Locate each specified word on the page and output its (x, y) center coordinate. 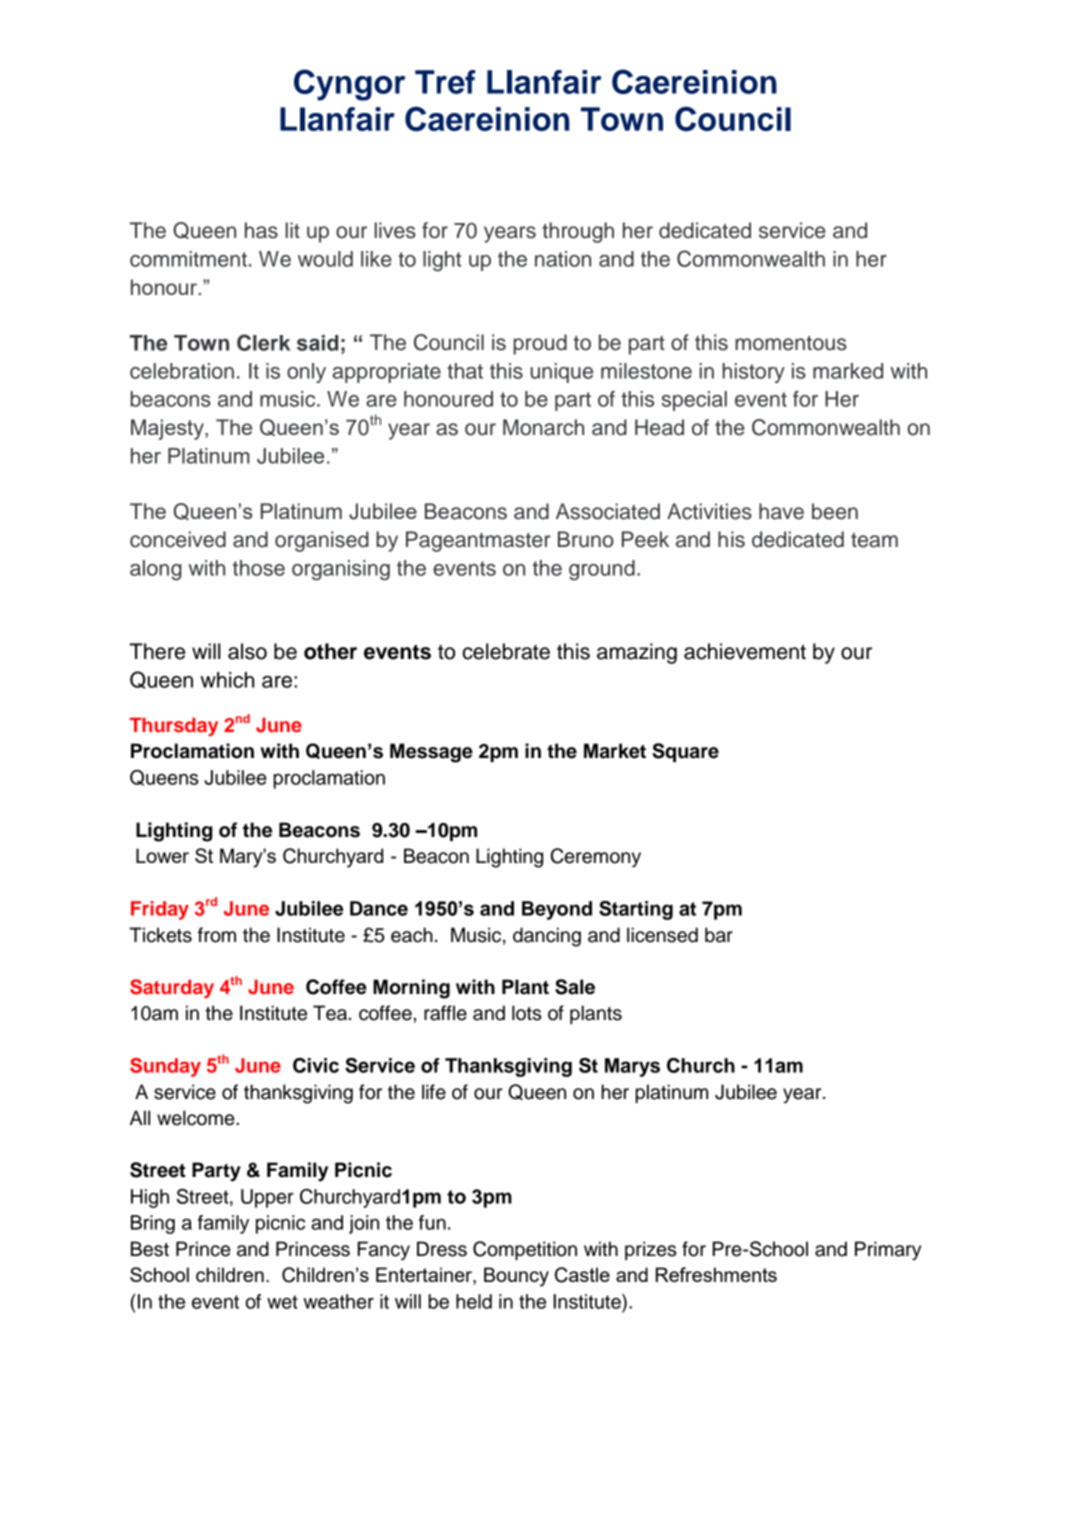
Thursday (174, 727)
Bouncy (516, 1277)
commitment (188, 259)
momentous (791, 343)
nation (563, 259)
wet (282, 1302)
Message (431, 753)
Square (685, 752)
